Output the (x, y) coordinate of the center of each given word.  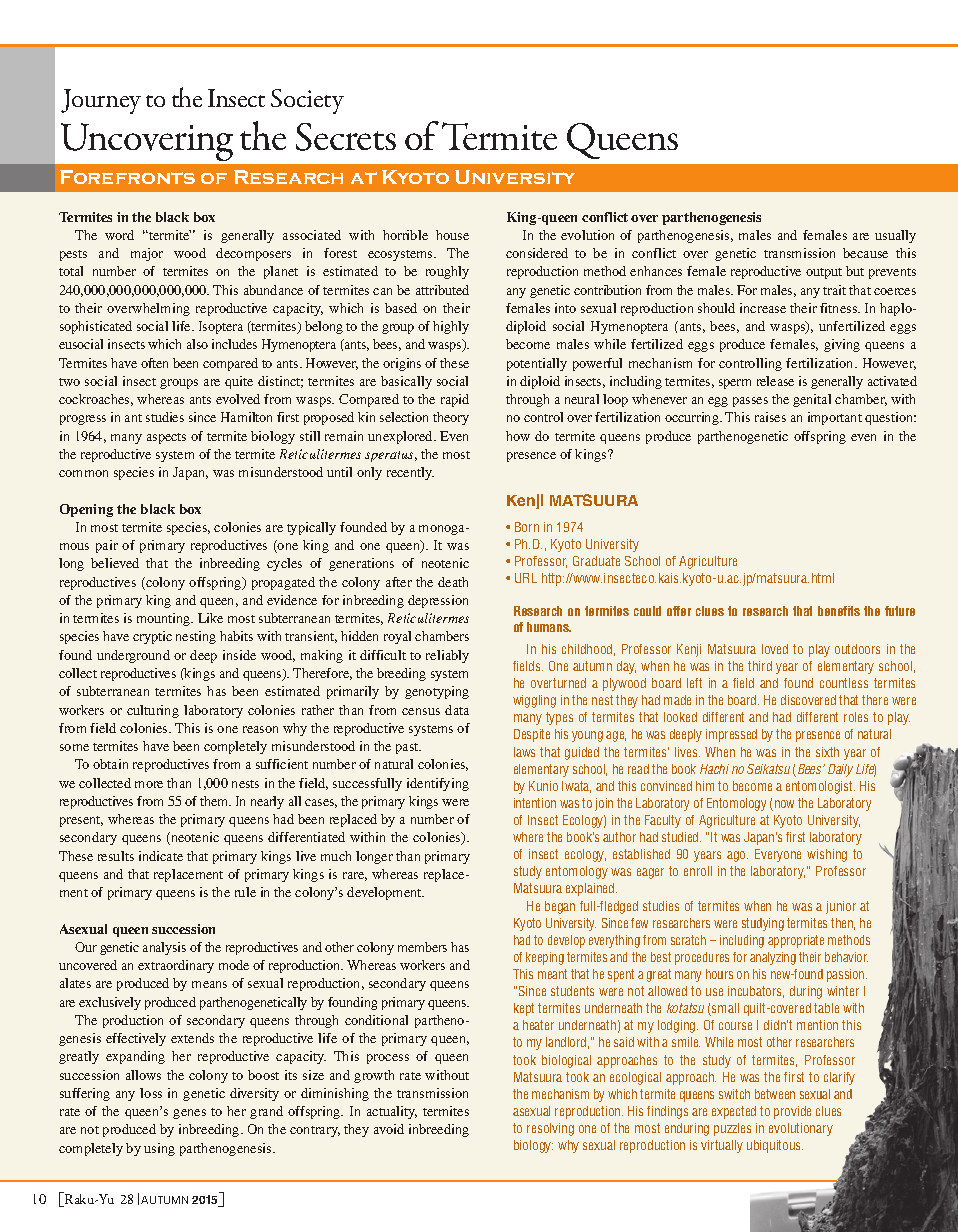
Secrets (346, 137)
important (835, 418)
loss (151, 1093)
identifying (438, 784)
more (149, 784)
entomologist (820, 787)
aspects (166, 438)
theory (451, 418)
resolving (550, 1129)
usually (895, 236)
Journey (101, 101)
